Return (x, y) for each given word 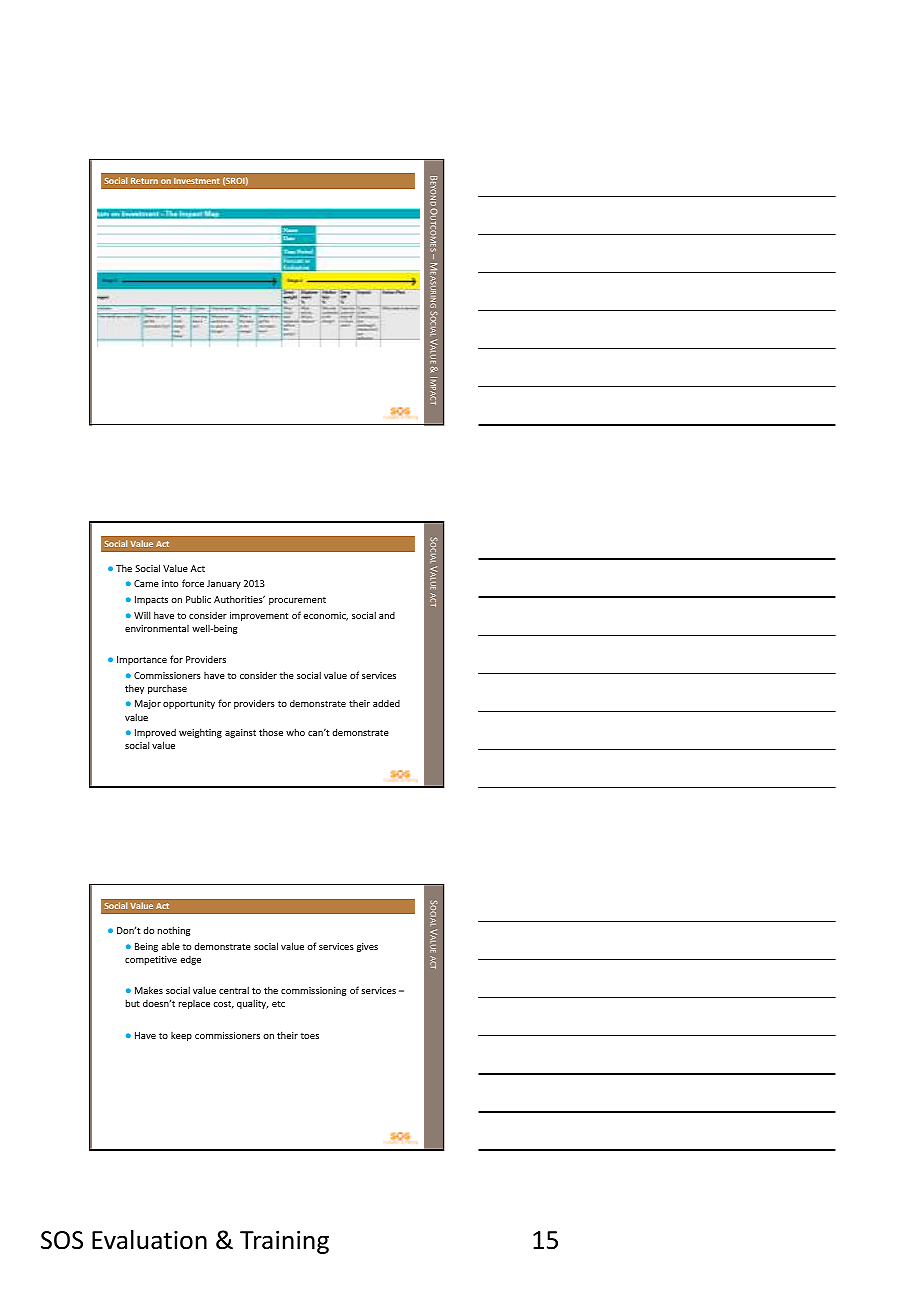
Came (146, 583)
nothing (174, 931)
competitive (151, 960)
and (387, 615)
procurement (297, 601)
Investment (197, 181)
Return (144, 181)
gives (367, 947)
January (224, 584)
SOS (62, 1240)
